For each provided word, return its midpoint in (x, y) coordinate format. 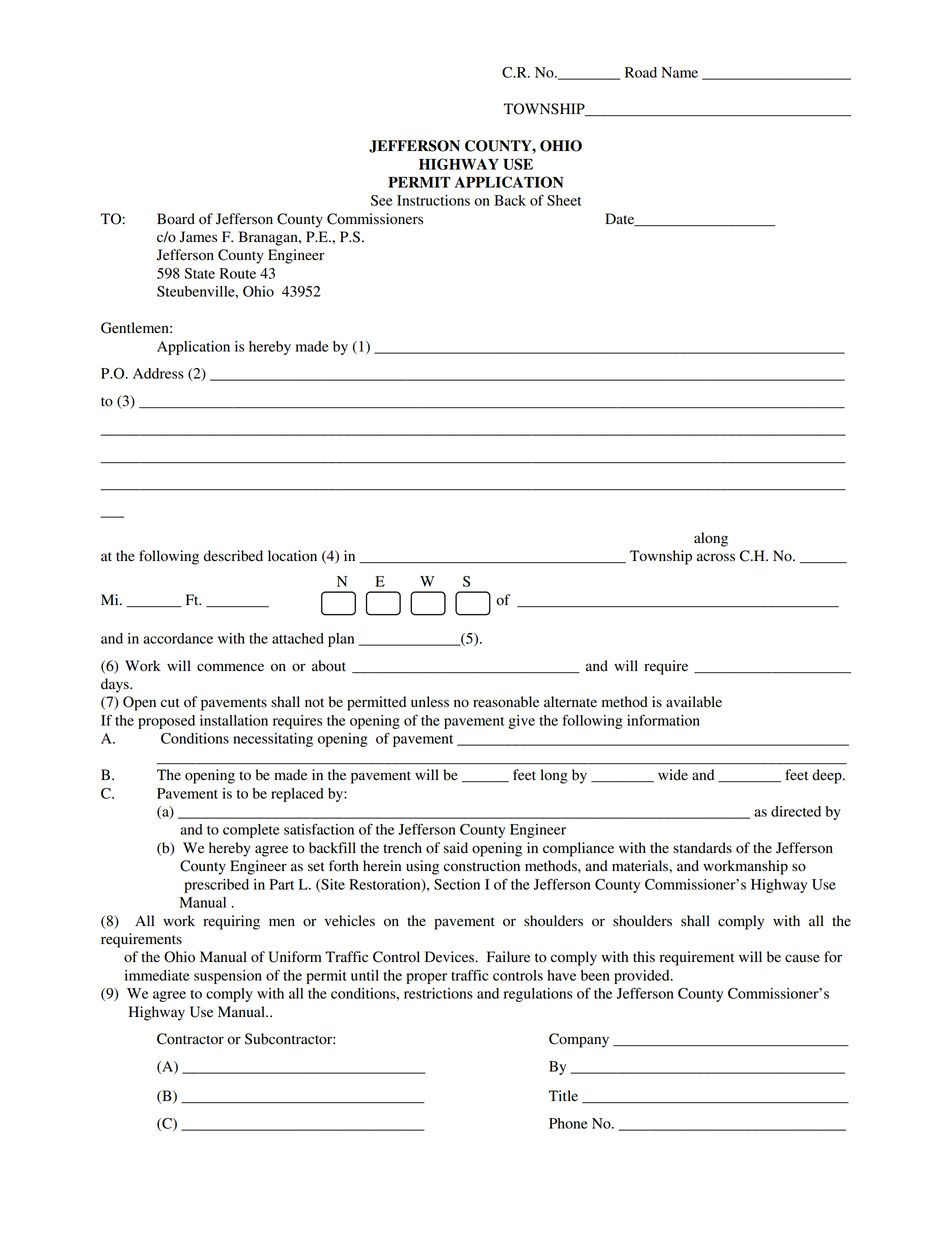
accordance (178, 638)
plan (341, 640)
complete (251, 831)
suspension (228, 977)
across (716, 557)
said (456, 848)
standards (702, 848)
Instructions (433, 200)
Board (176, 219)
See (382, 200)
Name (679, 72)
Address (158, 373)
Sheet (564, 200)
